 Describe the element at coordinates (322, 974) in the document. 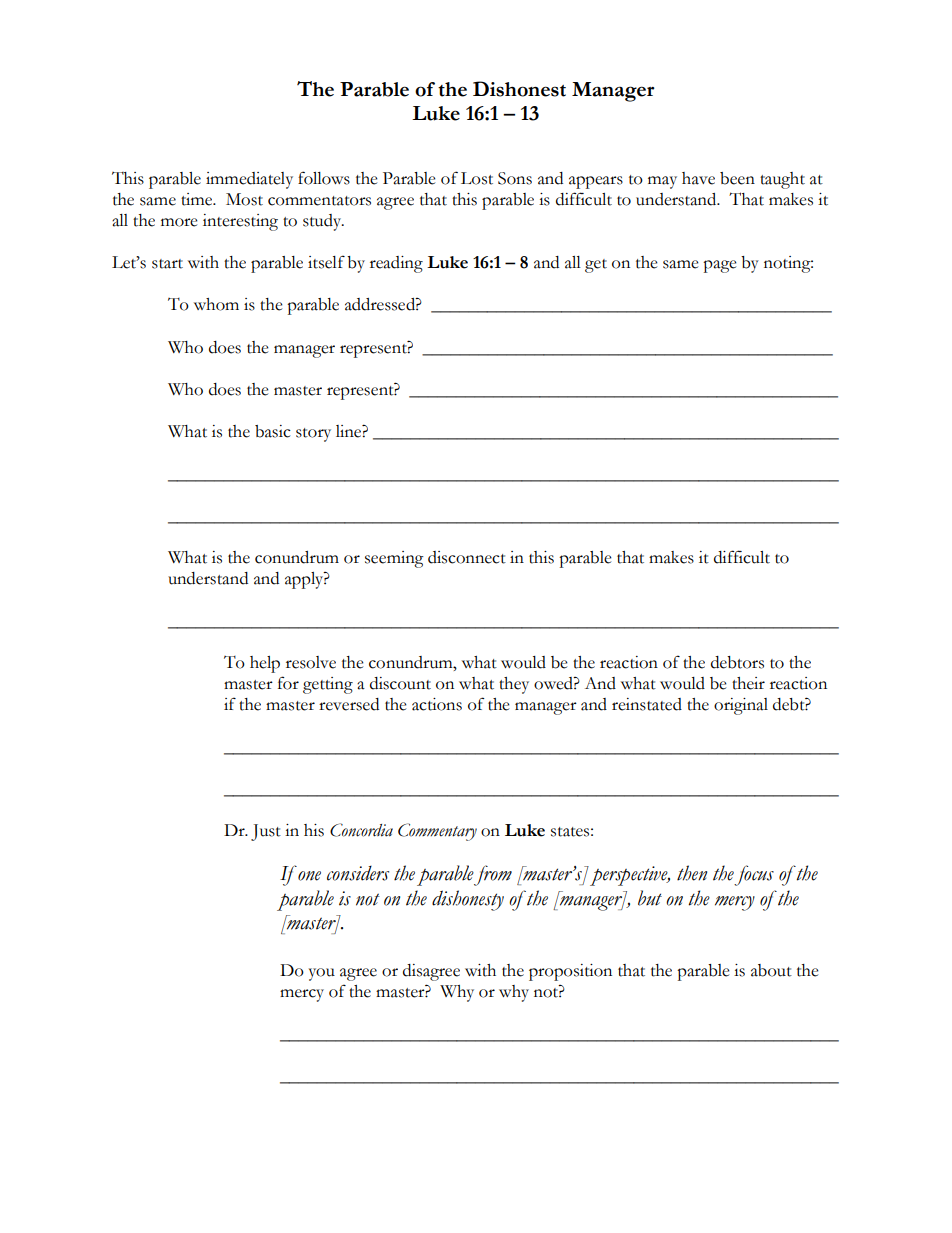

I see `you` at that location.
